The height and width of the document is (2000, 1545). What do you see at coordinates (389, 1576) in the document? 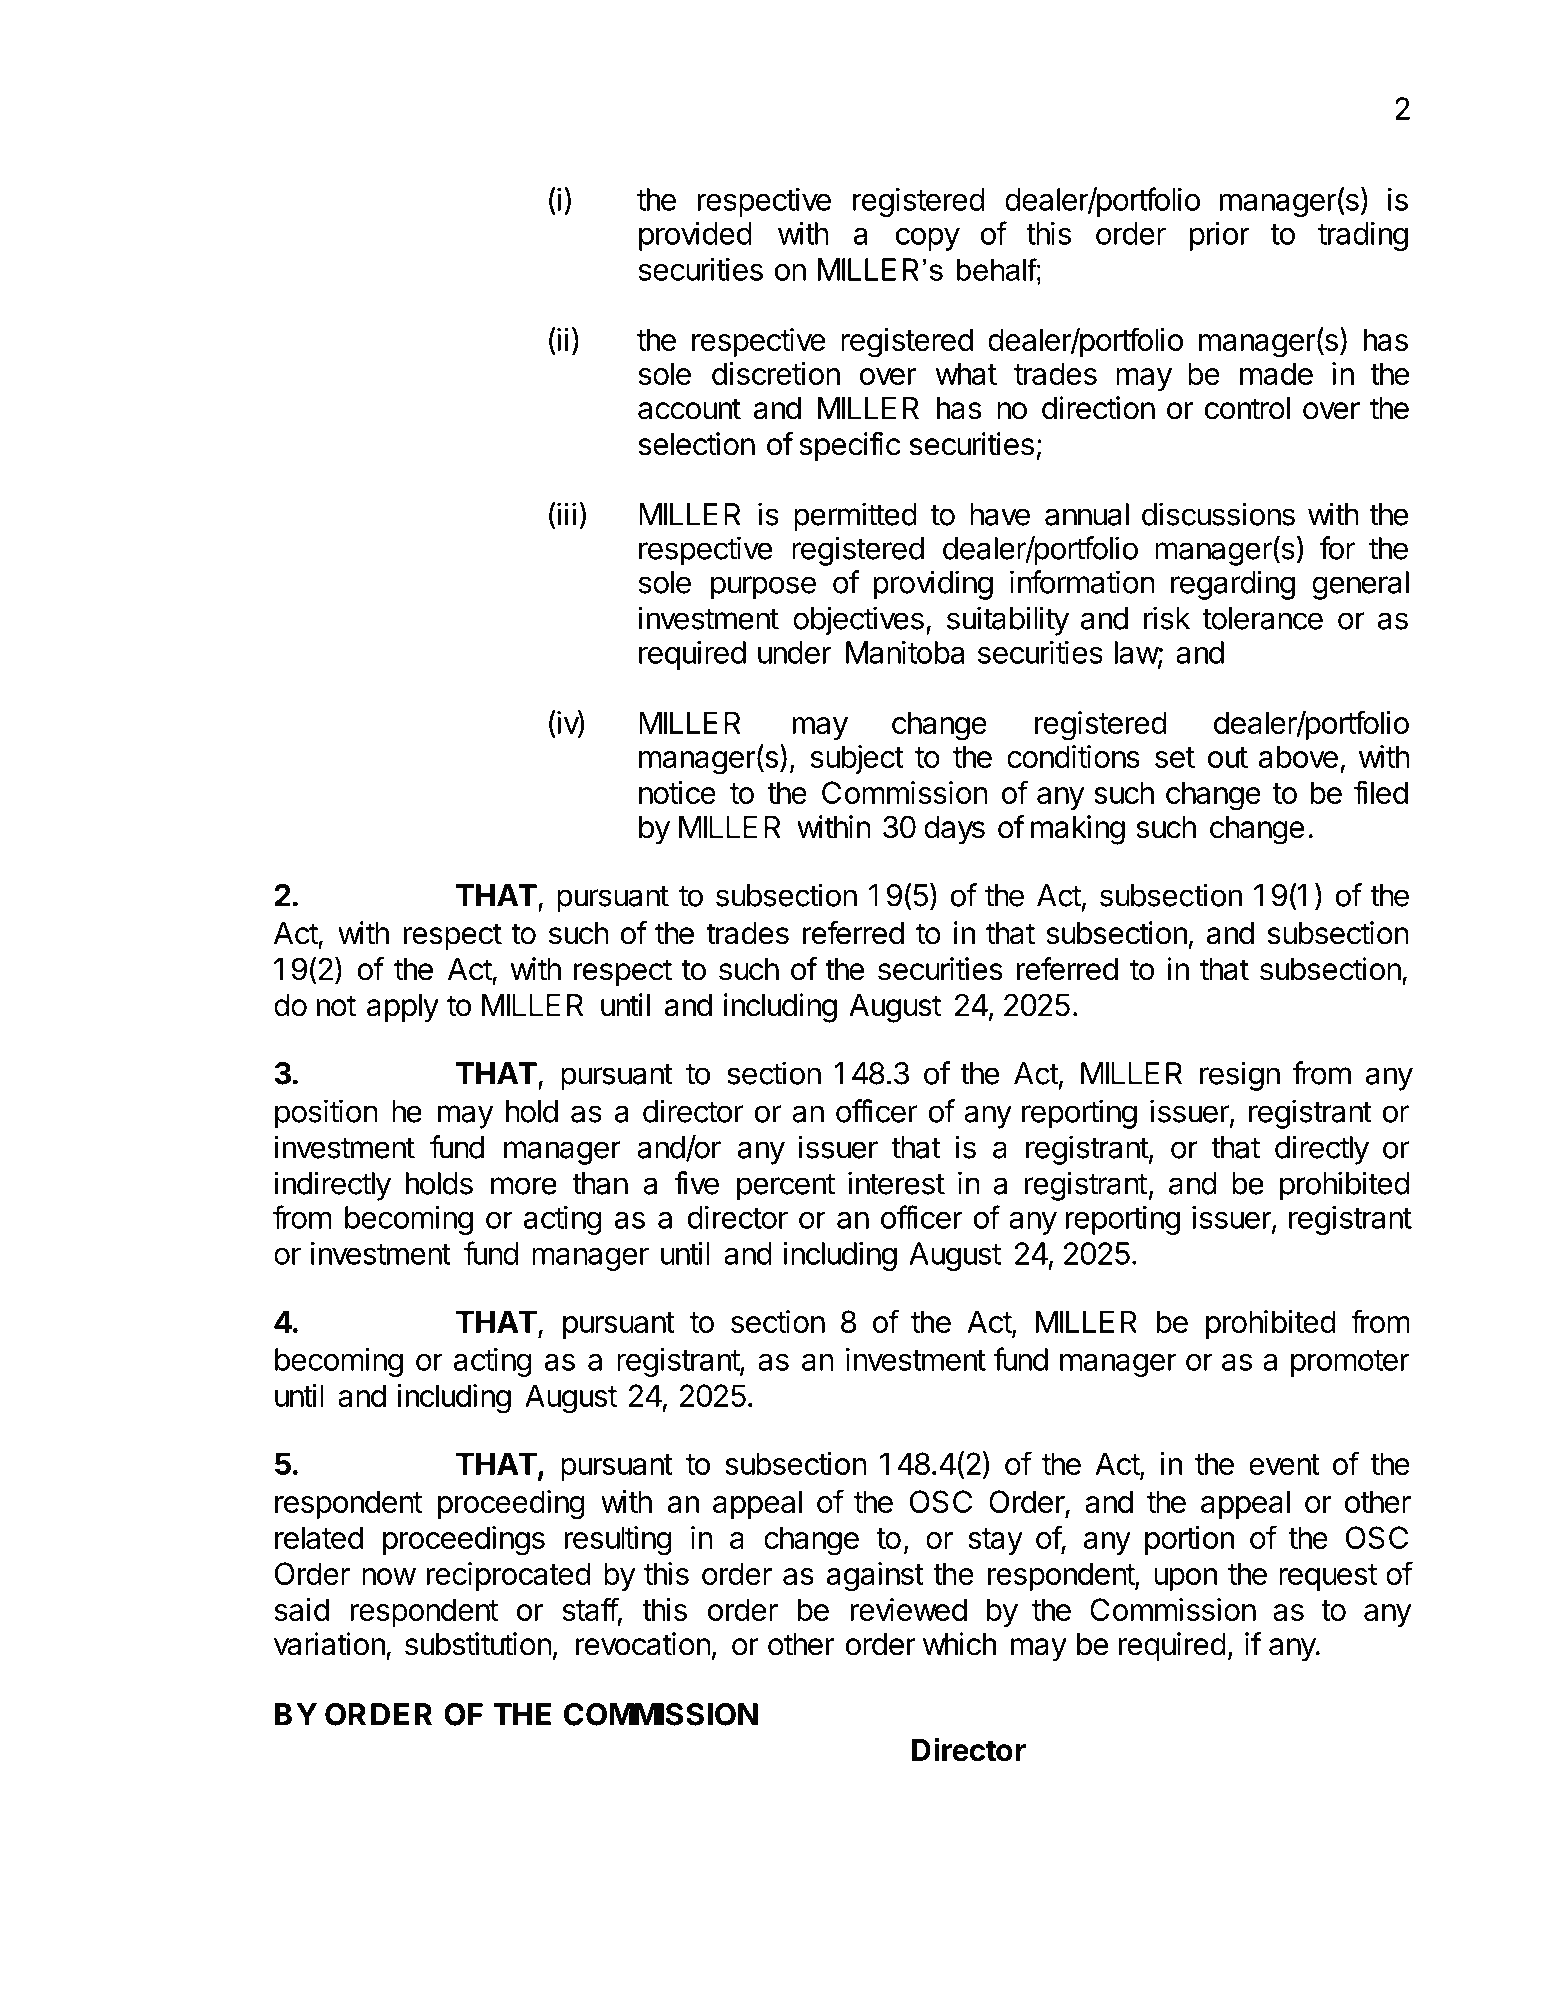
I see `now` at bounding box center [389, 1576].
